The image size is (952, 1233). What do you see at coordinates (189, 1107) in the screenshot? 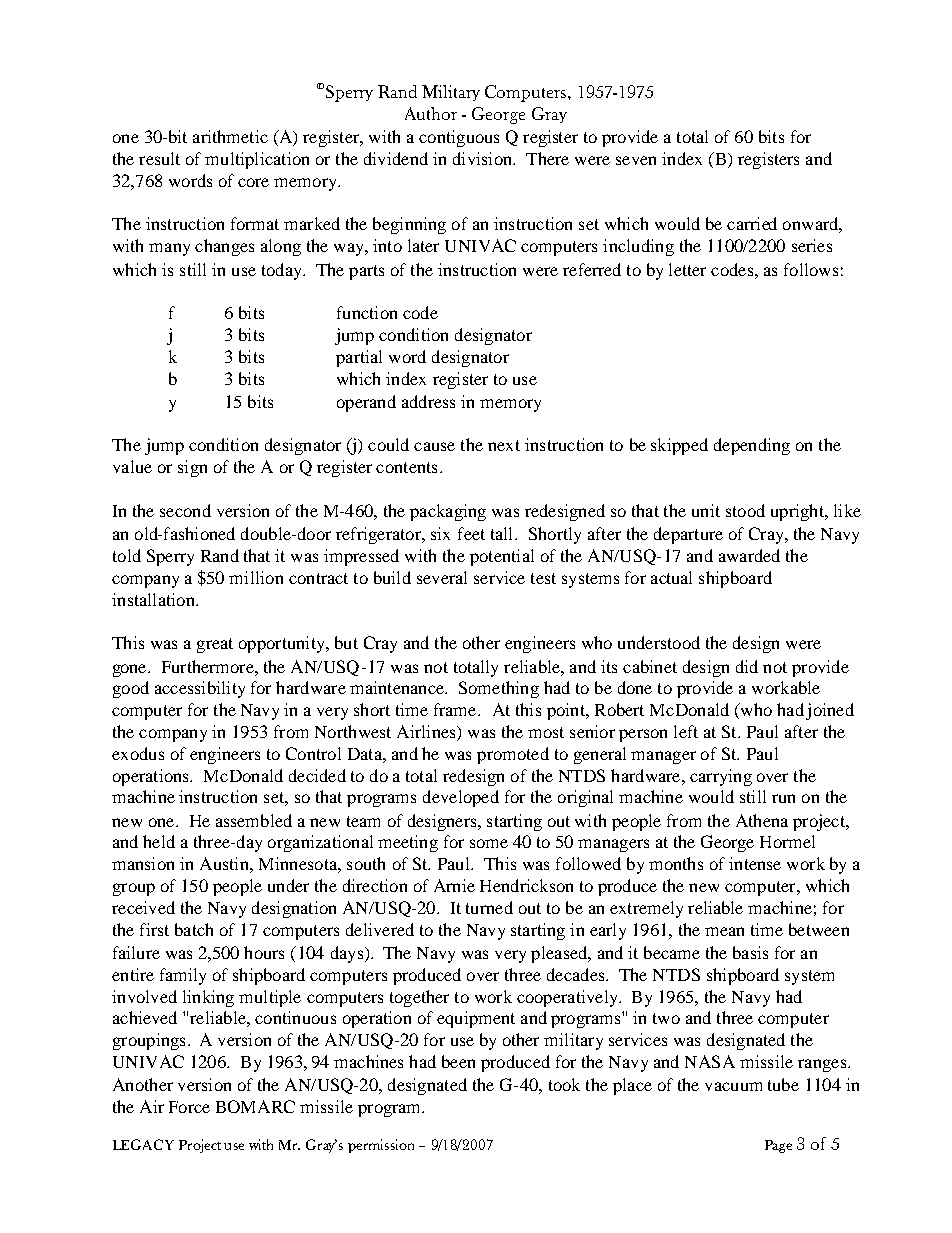
I see `Force` at bounding box center [189, 1107].
